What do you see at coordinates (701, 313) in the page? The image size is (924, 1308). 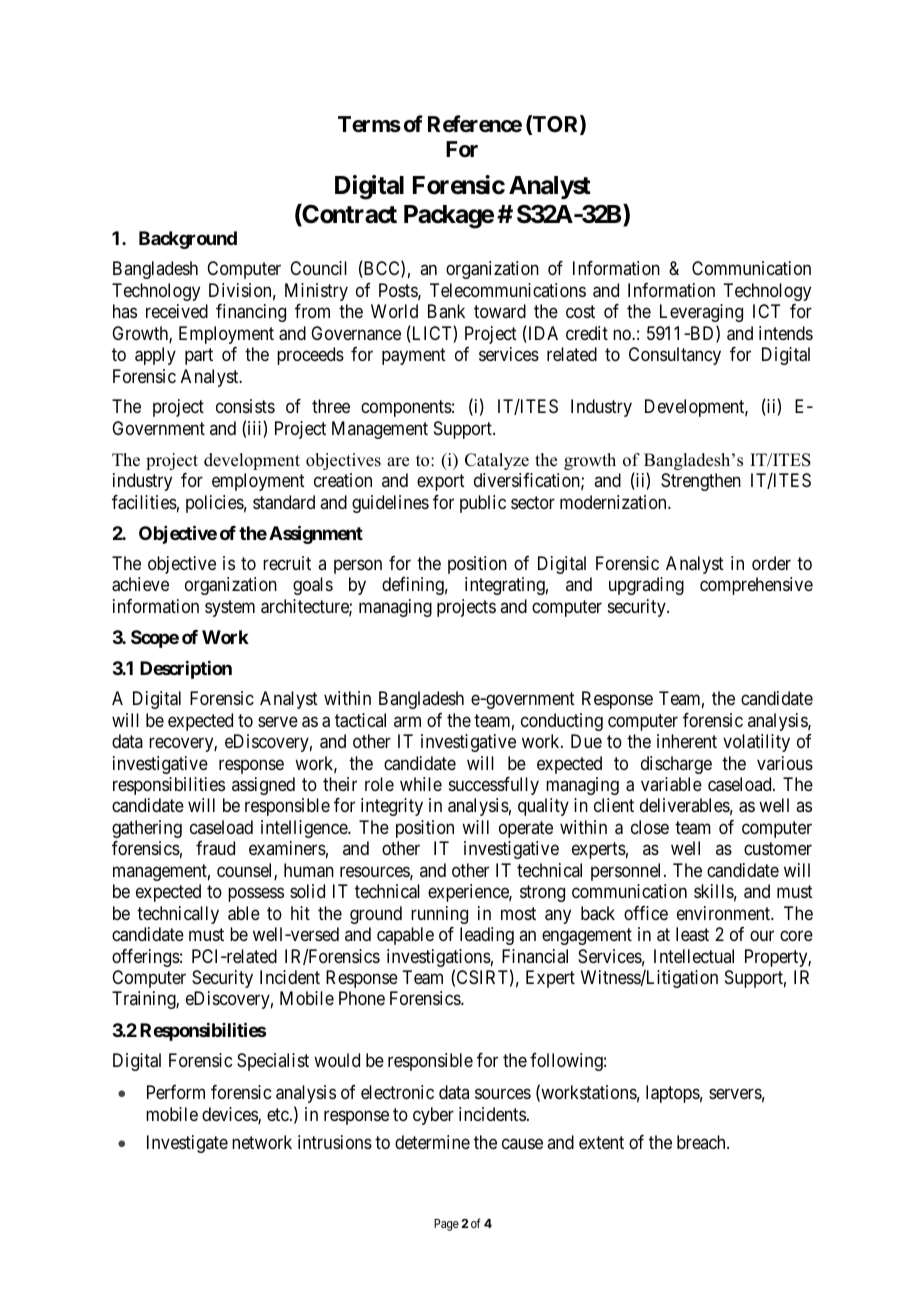 I see `Leveraging` at bounding box center [701, 313].
